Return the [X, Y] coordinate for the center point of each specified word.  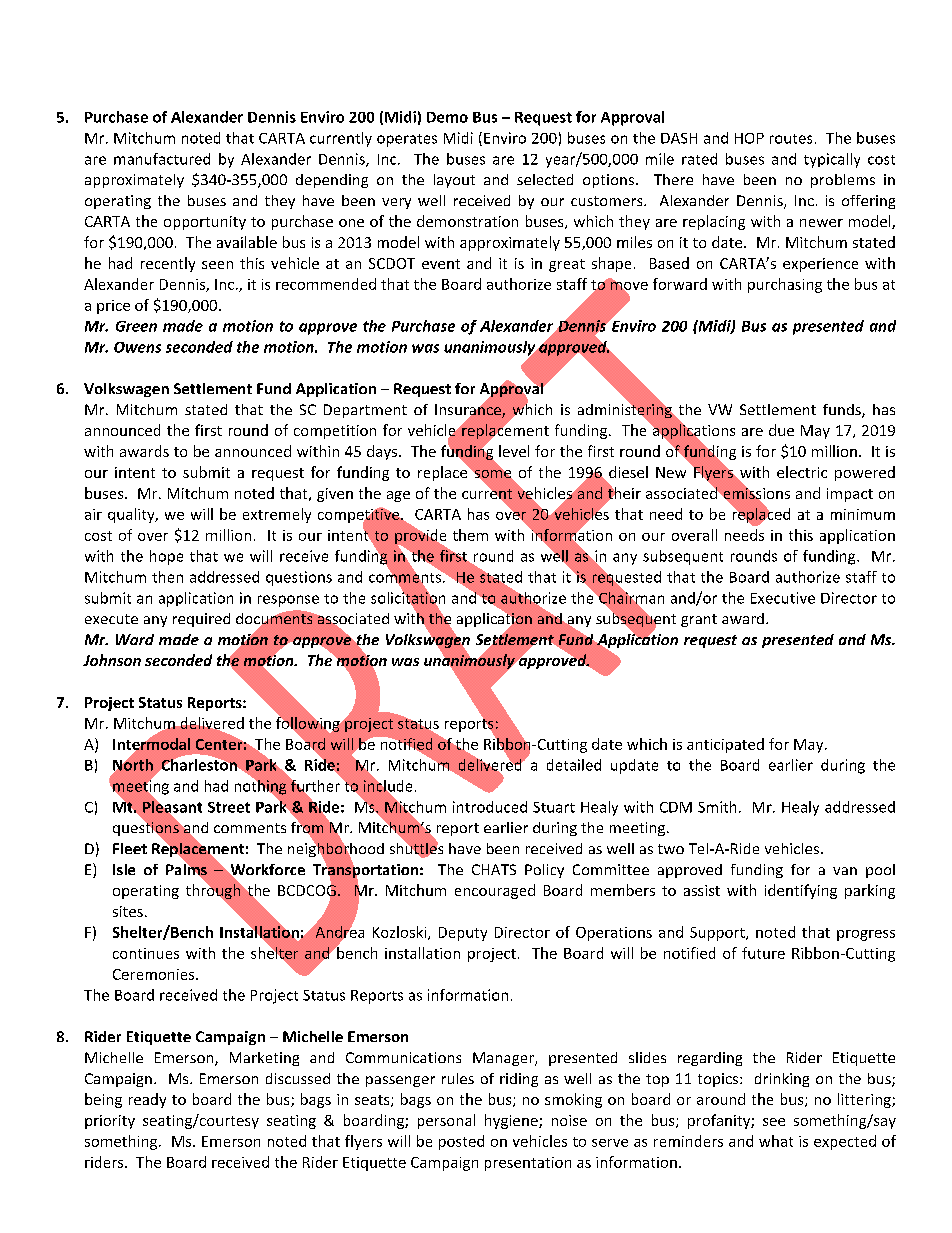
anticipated [725, 745]
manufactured [162, 159]
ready [147, 1100]
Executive [783, 598]
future [763, 953]
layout [454, 181]
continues [146, 953]
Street [229, 807]
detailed [574, 765]
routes [791, 139]
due [781, 430]
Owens [137, 347]
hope [166, 557]
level [514, 451]
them [470, 535]
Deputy [463, 934]
